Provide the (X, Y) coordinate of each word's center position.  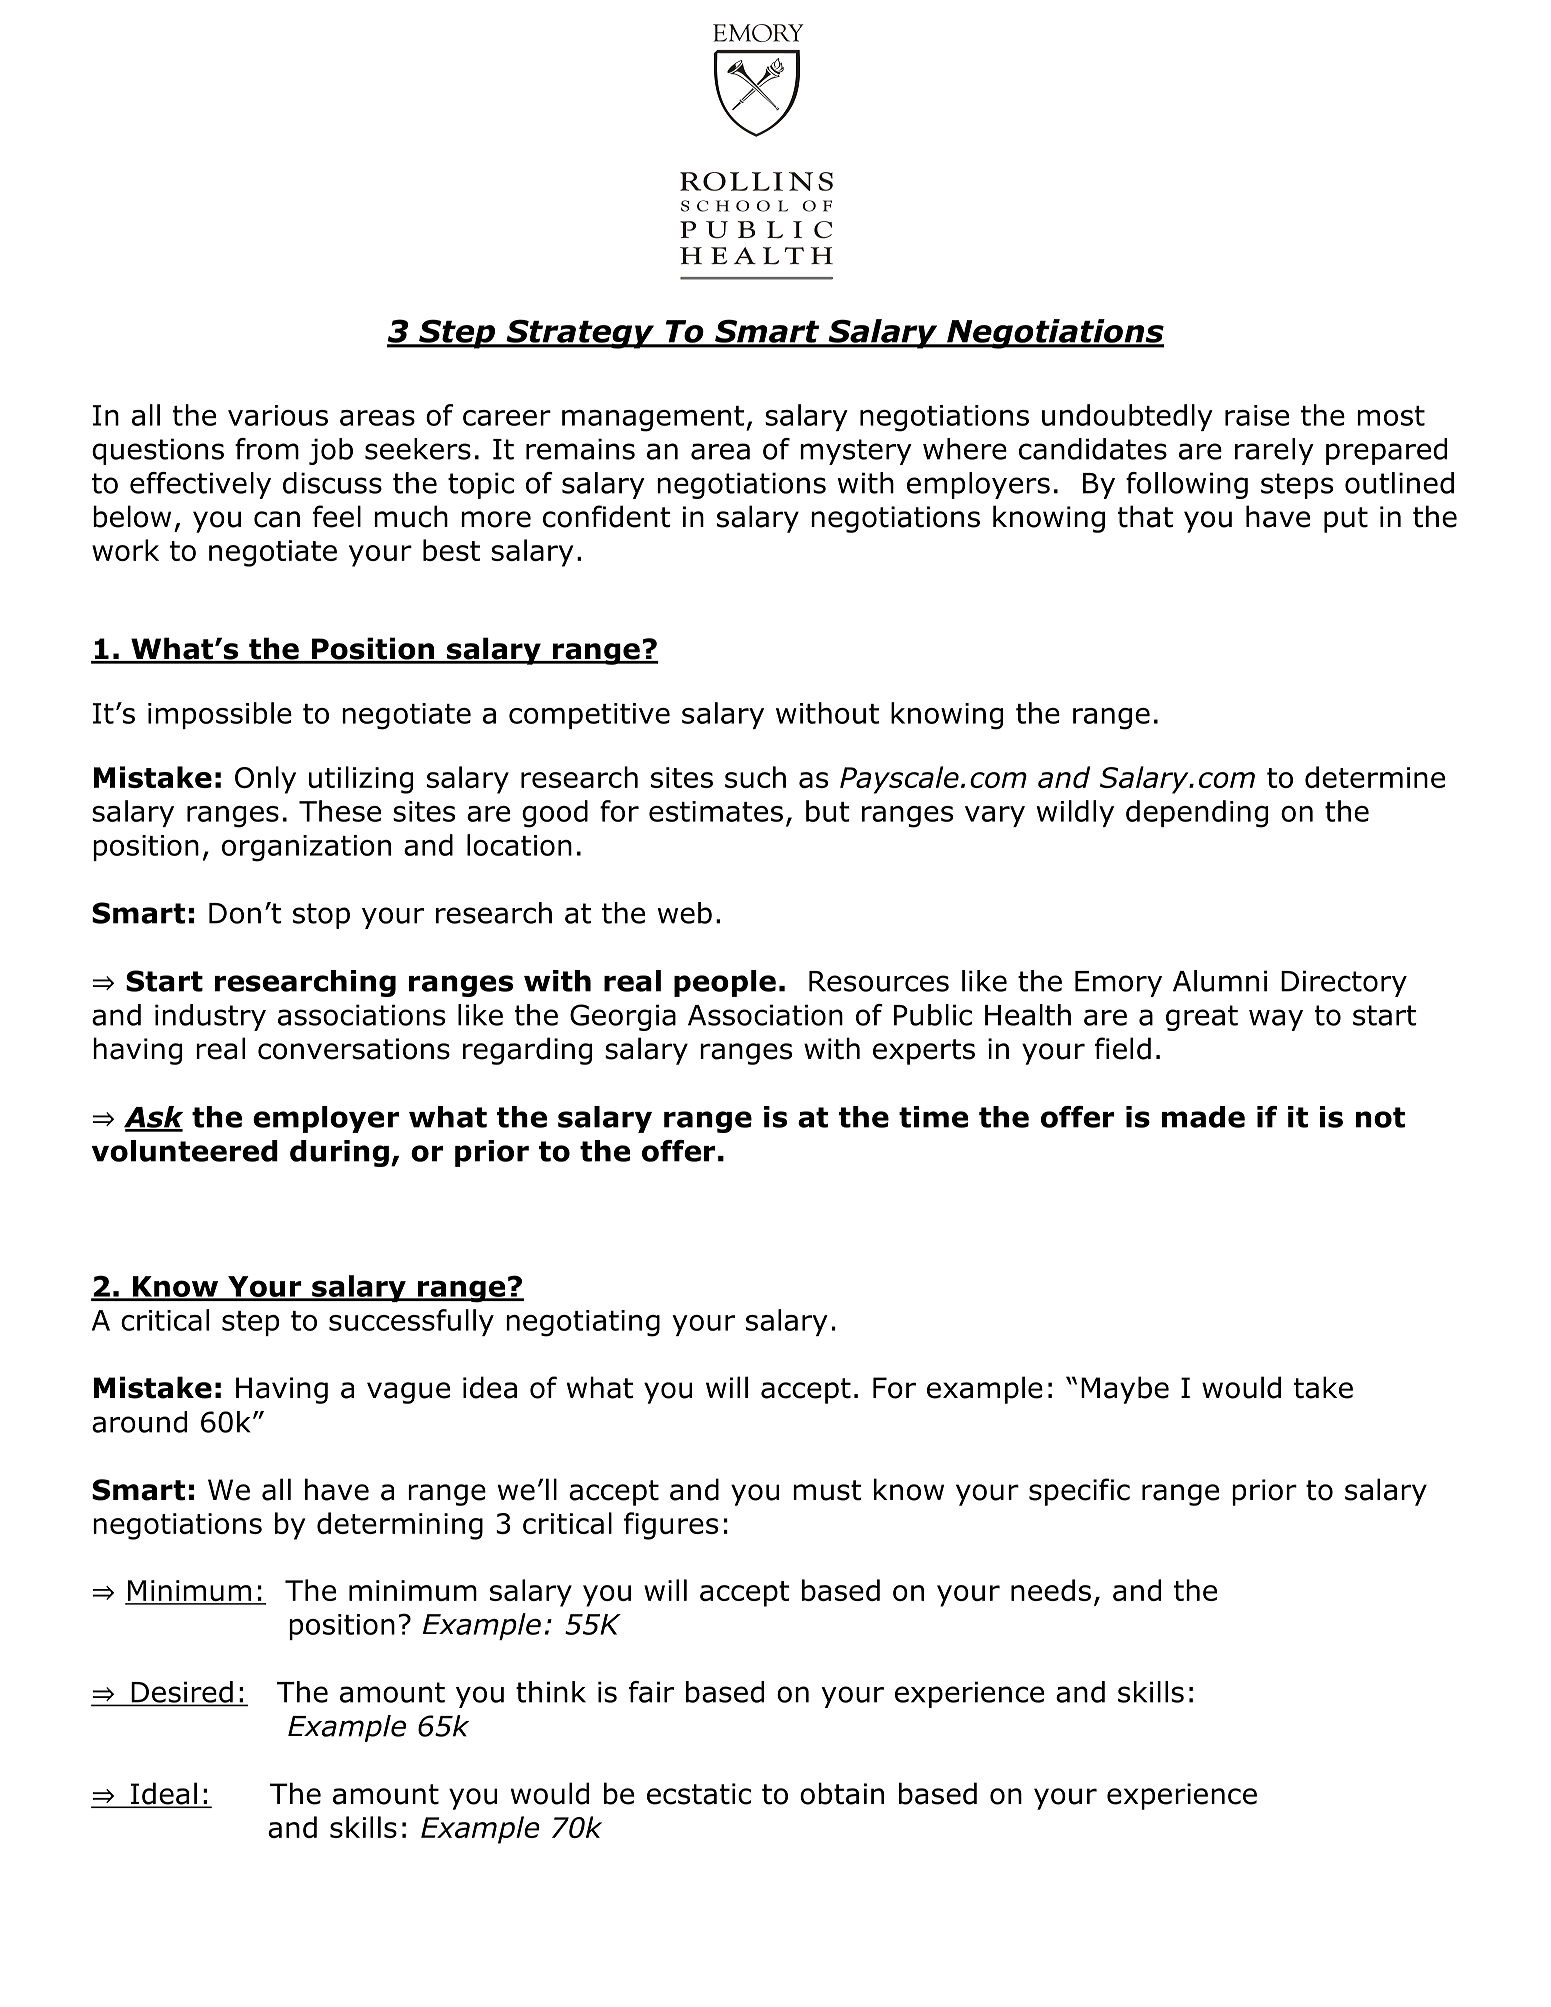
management (653, 419)
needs (1051, 1590)
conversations (354, 1049)
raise (1257, 415)
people (725, 983)
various (278, 415)
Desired (182, 1693)
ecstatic (699, 1794)
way (1276, 1020)
